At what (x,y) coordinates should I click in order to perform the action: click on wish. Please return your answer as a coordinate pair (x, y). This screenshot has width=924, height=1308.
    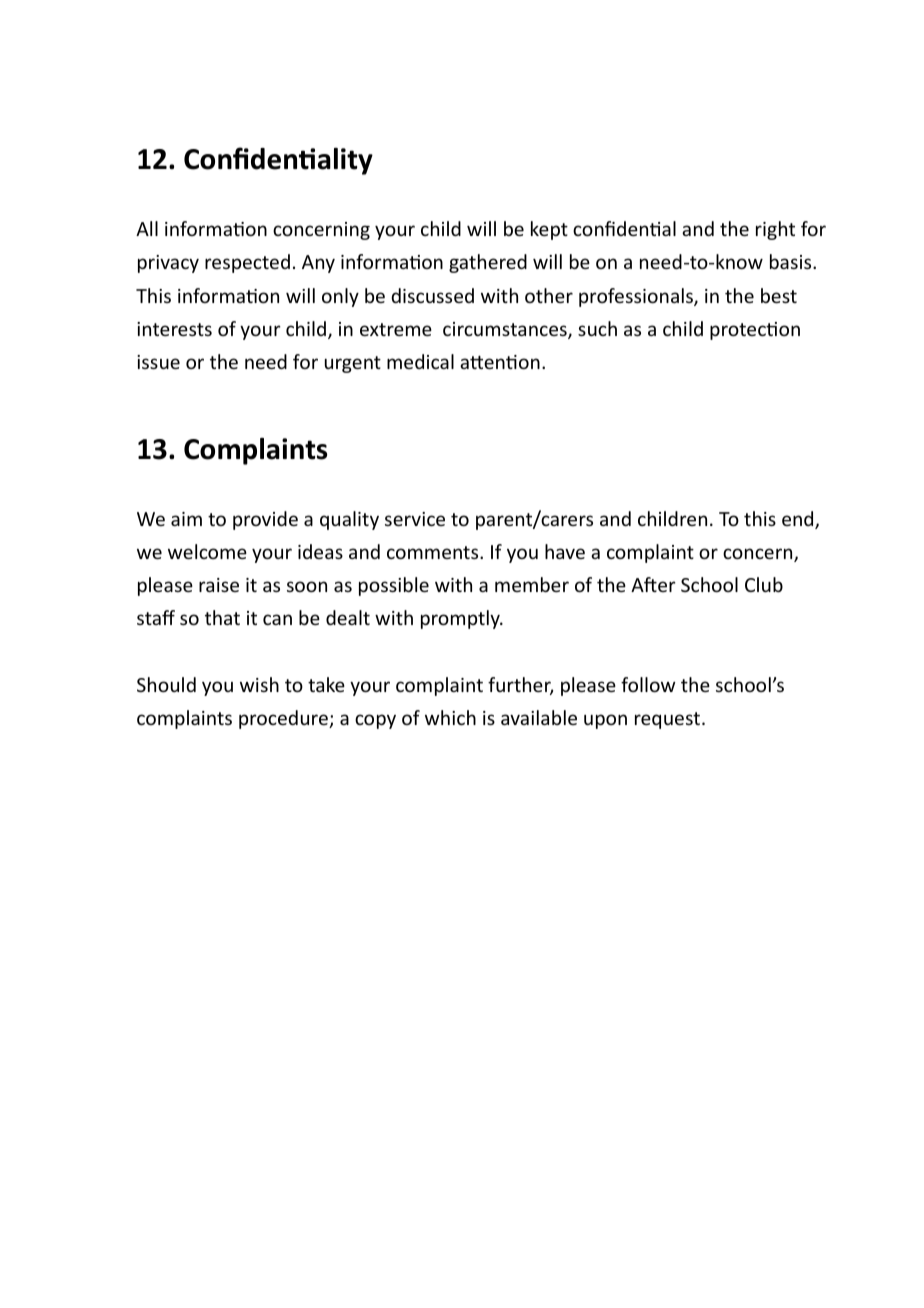
    Looking at the image, I should click on (259, 684).
